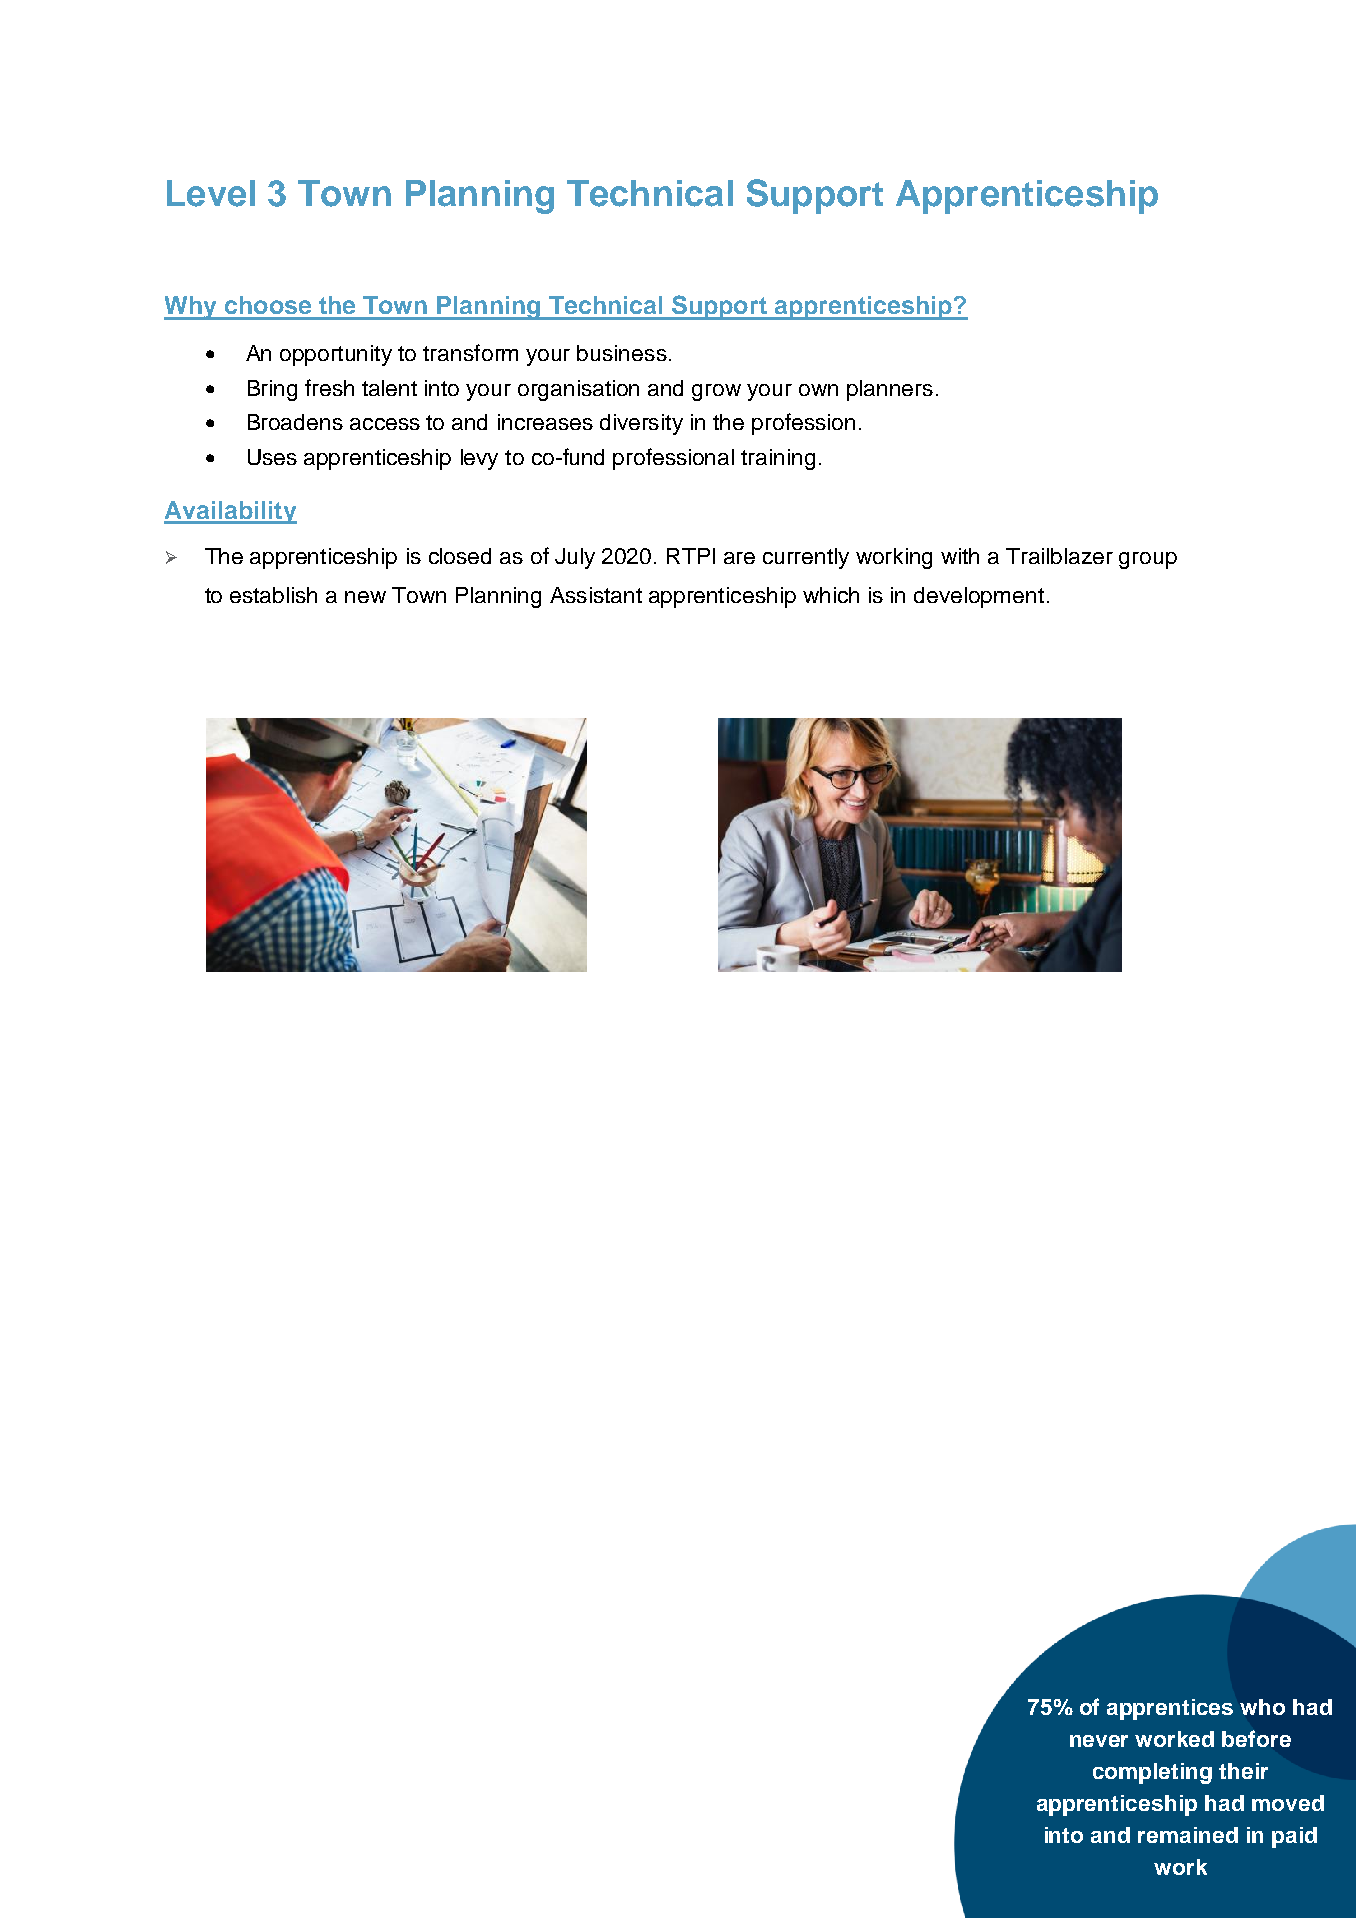  Describe the element at coordinates (273, 595) in the page. I see `establish` at that location.
